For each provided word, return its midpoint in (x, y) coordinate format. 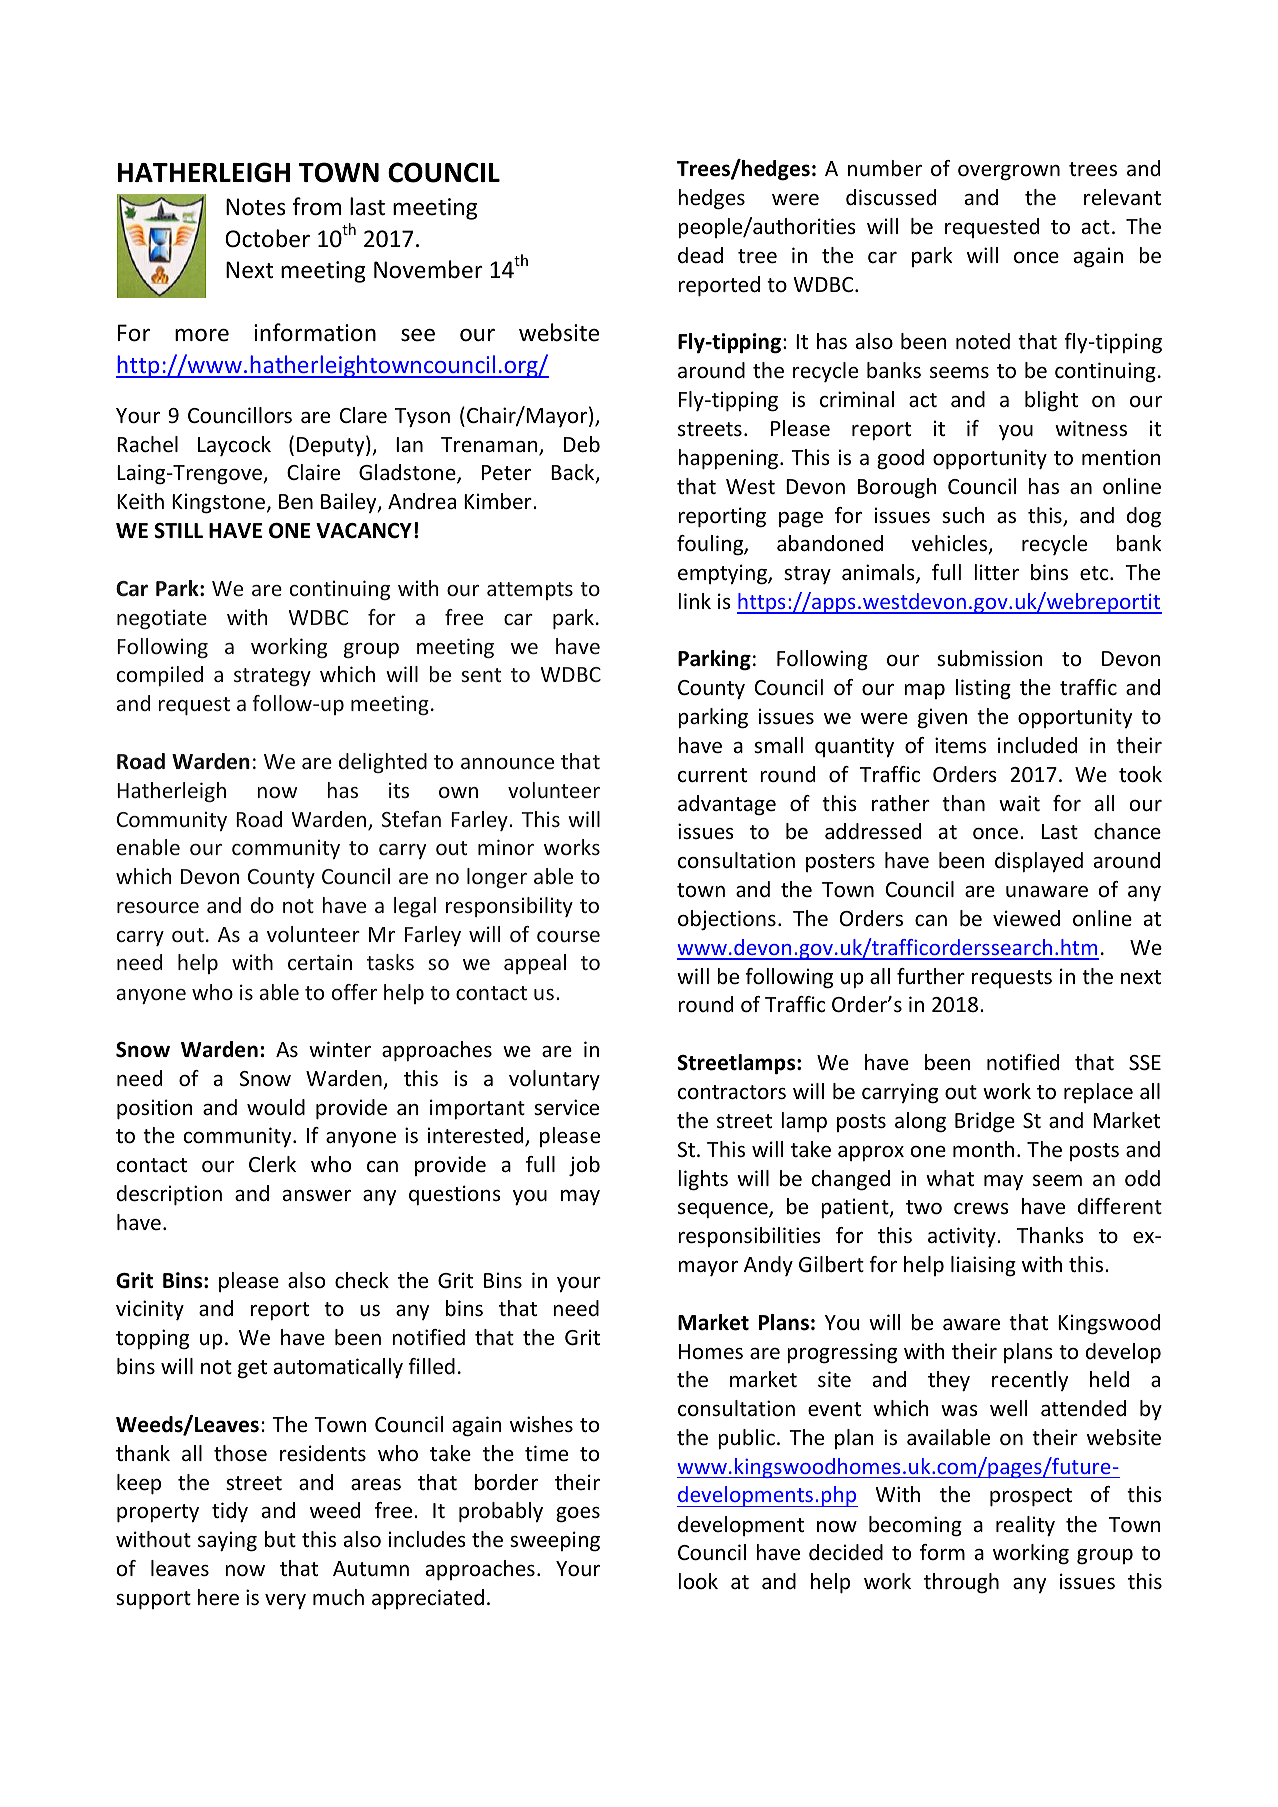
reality (1025, 1526)
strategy (272, 677)
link (694, 601)
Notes (256, 207)
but (280, 1539)
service (566, 1107)
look (698, 1581)
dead (700, 255)
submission (990, 658)
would (276, 1107)
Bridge (985, 1122)
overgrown (1009, 173)
